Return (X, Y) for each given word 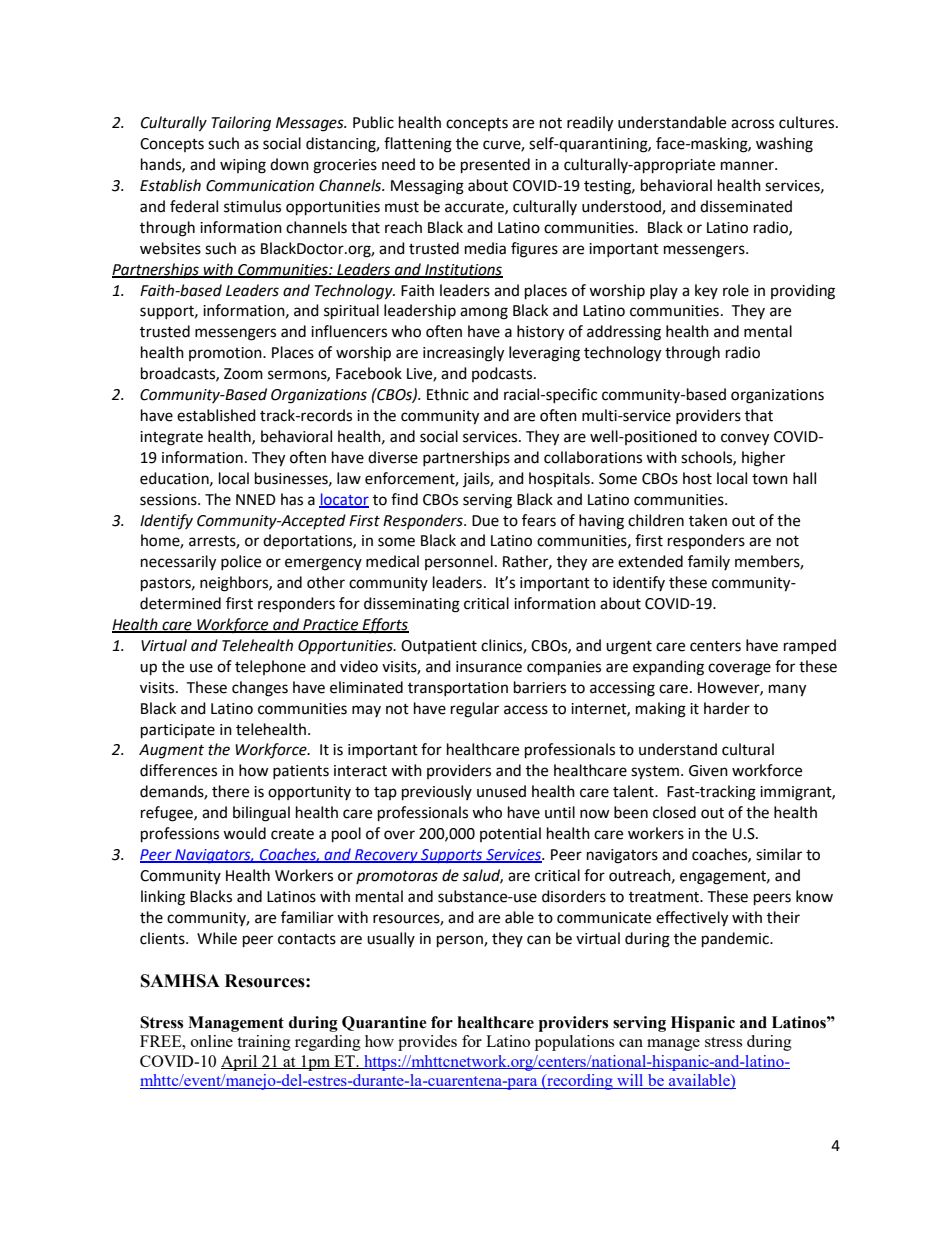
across (752, 124)
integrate (171, 438)
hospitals (560, 479)
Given (708, 771)
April (240, 1063)
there (230, 791)
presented (495, 166)
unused (501, 791)
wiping (243, 166)
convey (745, 439)
